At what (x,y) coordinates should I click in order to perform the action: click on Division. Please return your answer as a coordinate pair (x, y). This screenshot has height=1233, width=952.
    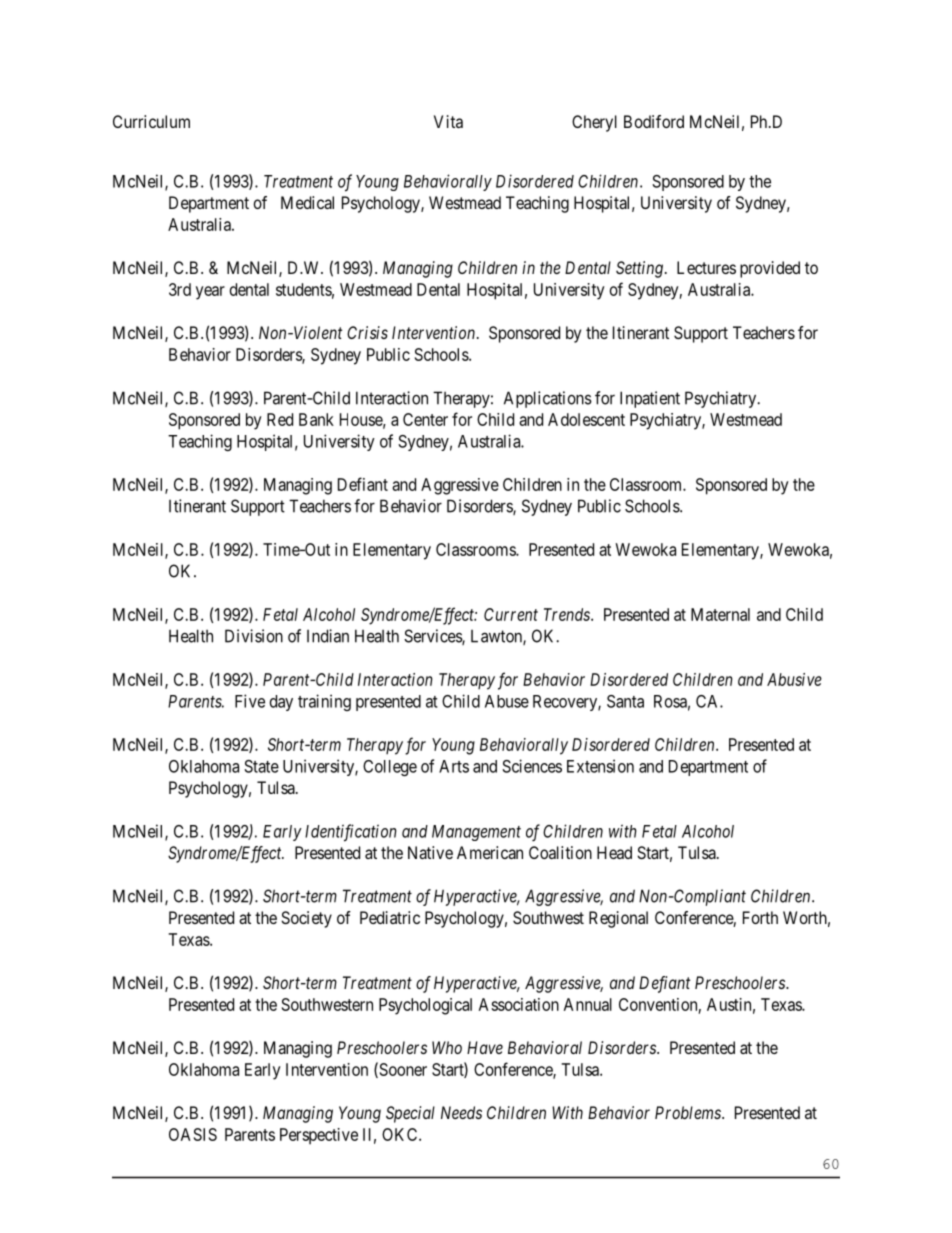
    Looking at the image, I should click on (254, 636).
